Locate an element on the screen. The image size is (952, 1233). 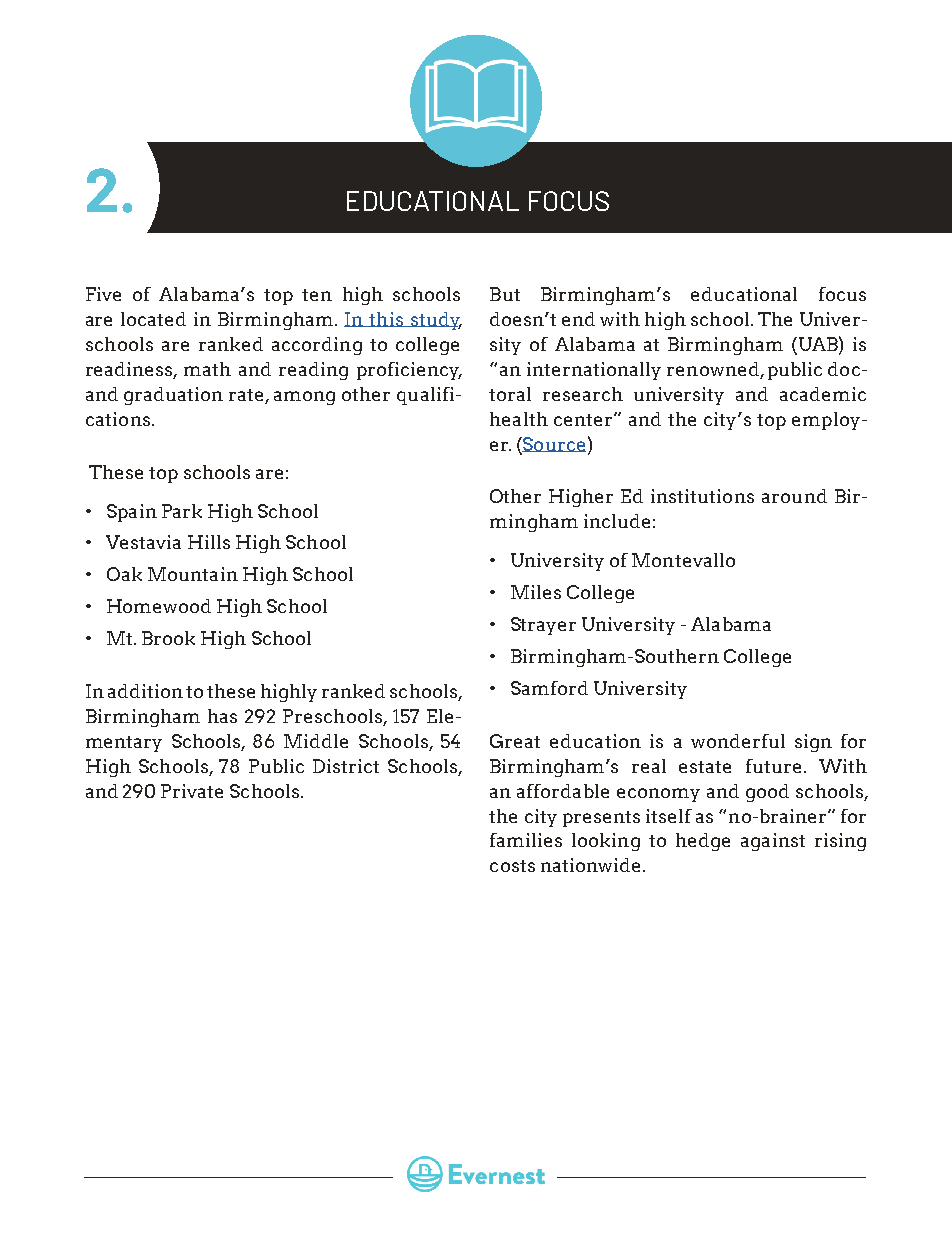
located is located at coordinates (153, 319).
